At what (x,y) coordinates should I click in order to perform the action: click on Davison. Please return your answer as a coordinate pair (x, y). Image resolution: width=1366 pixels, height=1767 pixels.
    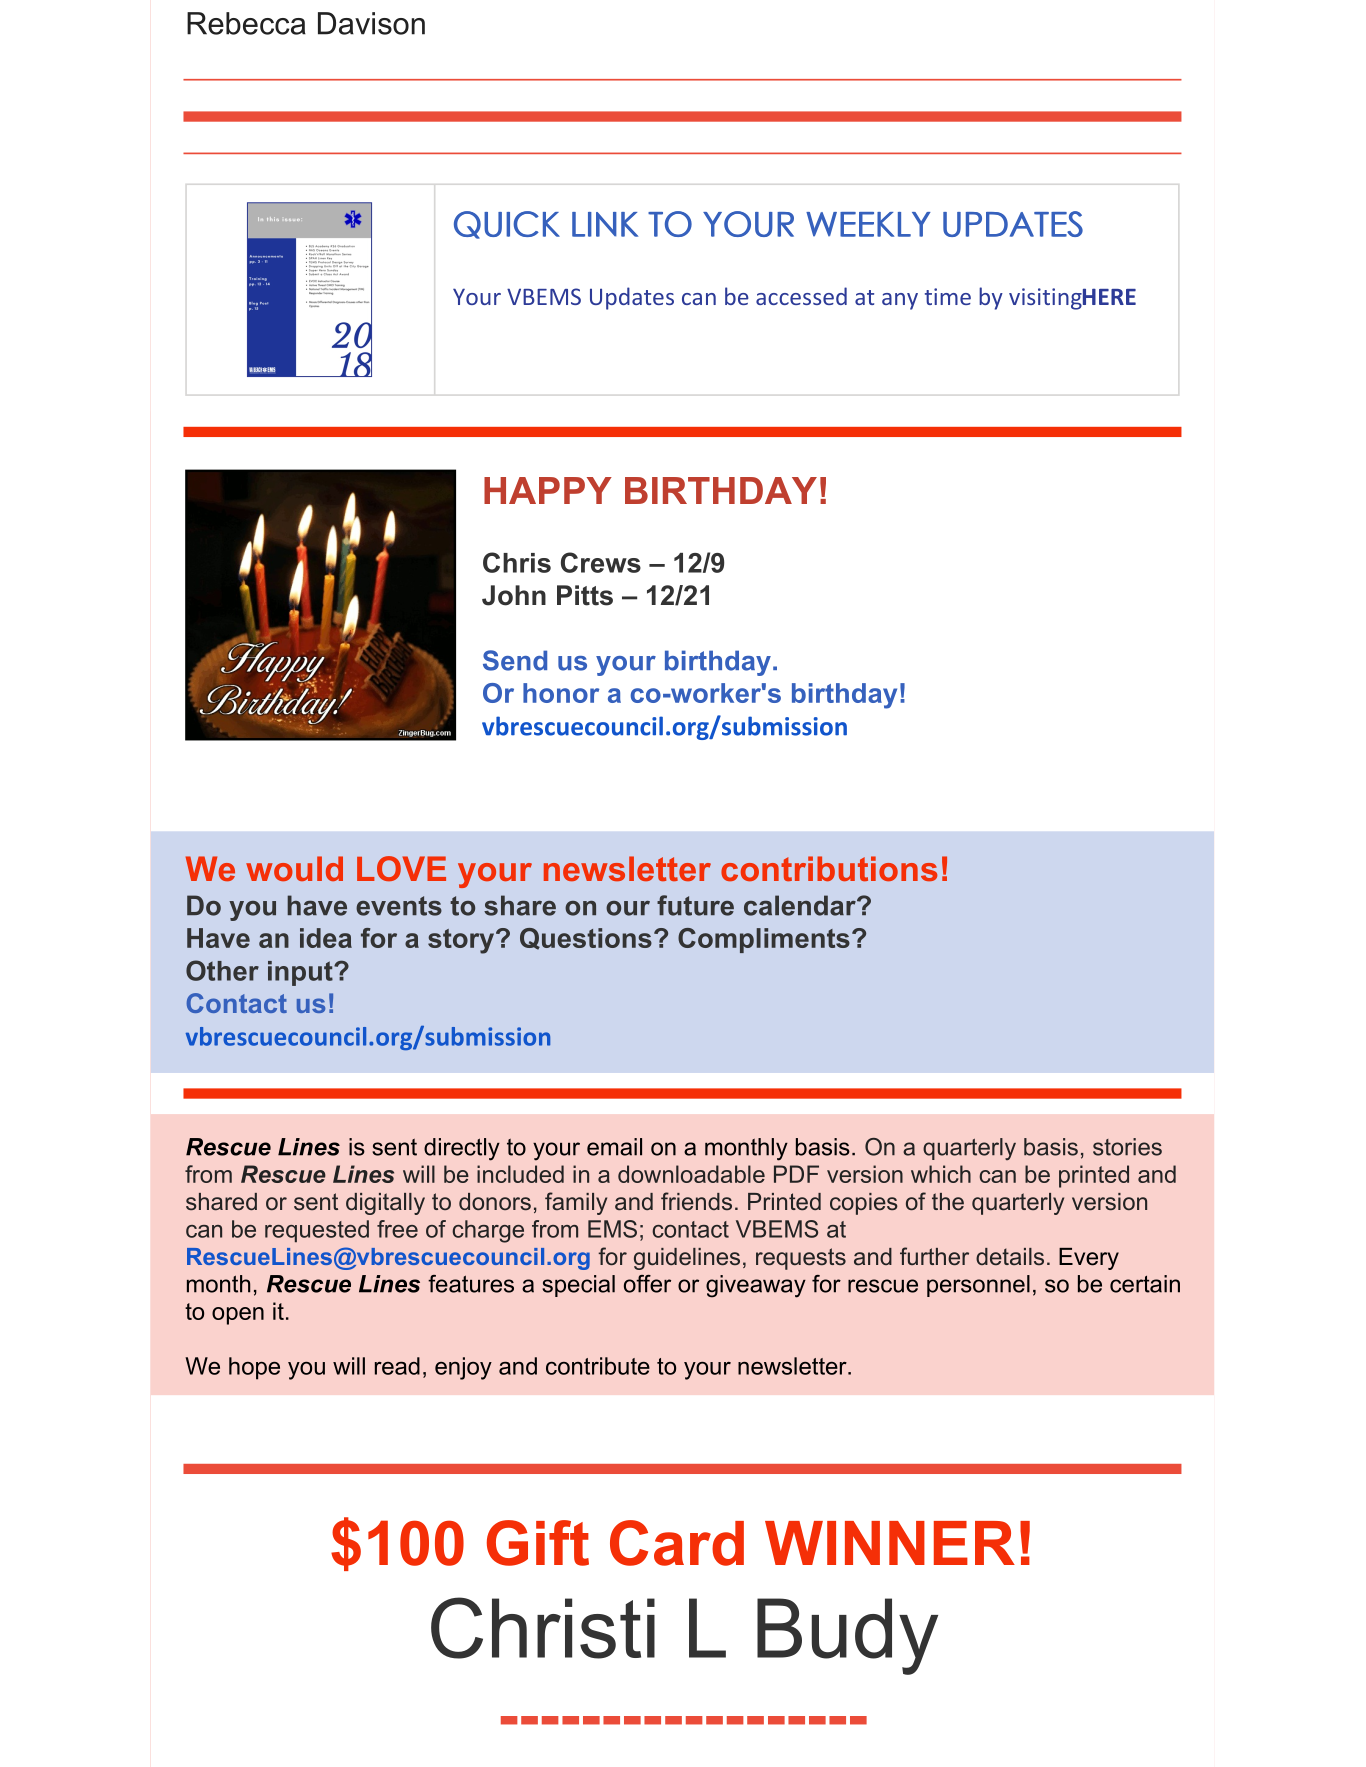
    Looking at the image, I should click on (371, 23).
